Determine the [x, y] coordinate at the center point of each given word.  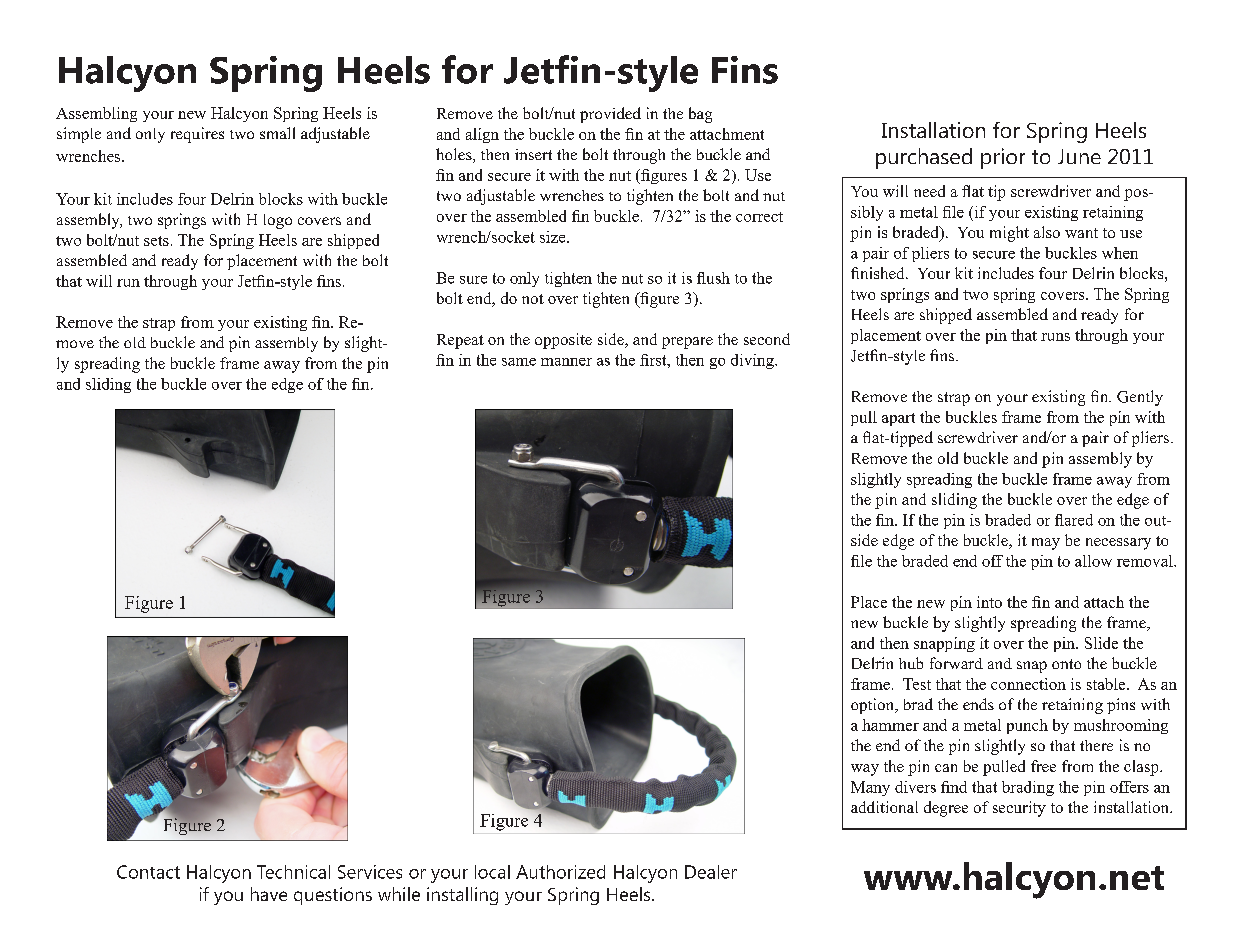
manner [566, 362]
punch [1027, 726]
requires [197, 135]
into [989, 602]
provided [610, 115]
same [519, 362]
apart [898, 419]
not [533, 299]
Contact [148, 872]
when [1120, 253]
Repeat [460, 341]
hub [911, 663]
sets [156, 241]
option [874, 706]
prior [1003, 158]
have [269, 894]
